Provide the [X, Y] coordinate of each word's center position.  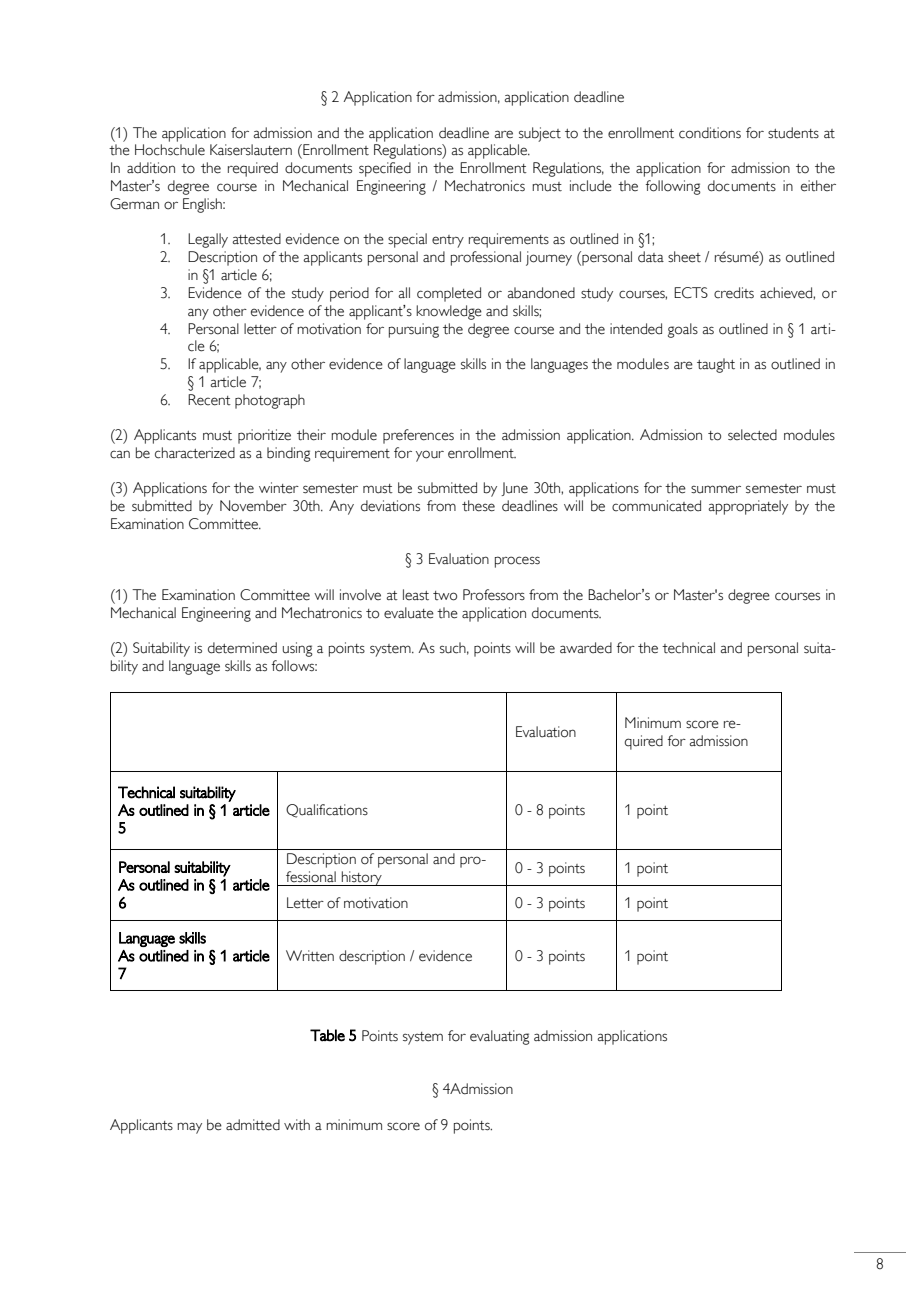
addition [151, 168]
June [514, 489]
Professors [494, 595]
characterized [195, 453]
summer [716, 489]
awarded [586, 648]
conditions [710, 133]
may [189, 1128]
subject [540, 134]
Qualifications [327, 811]
